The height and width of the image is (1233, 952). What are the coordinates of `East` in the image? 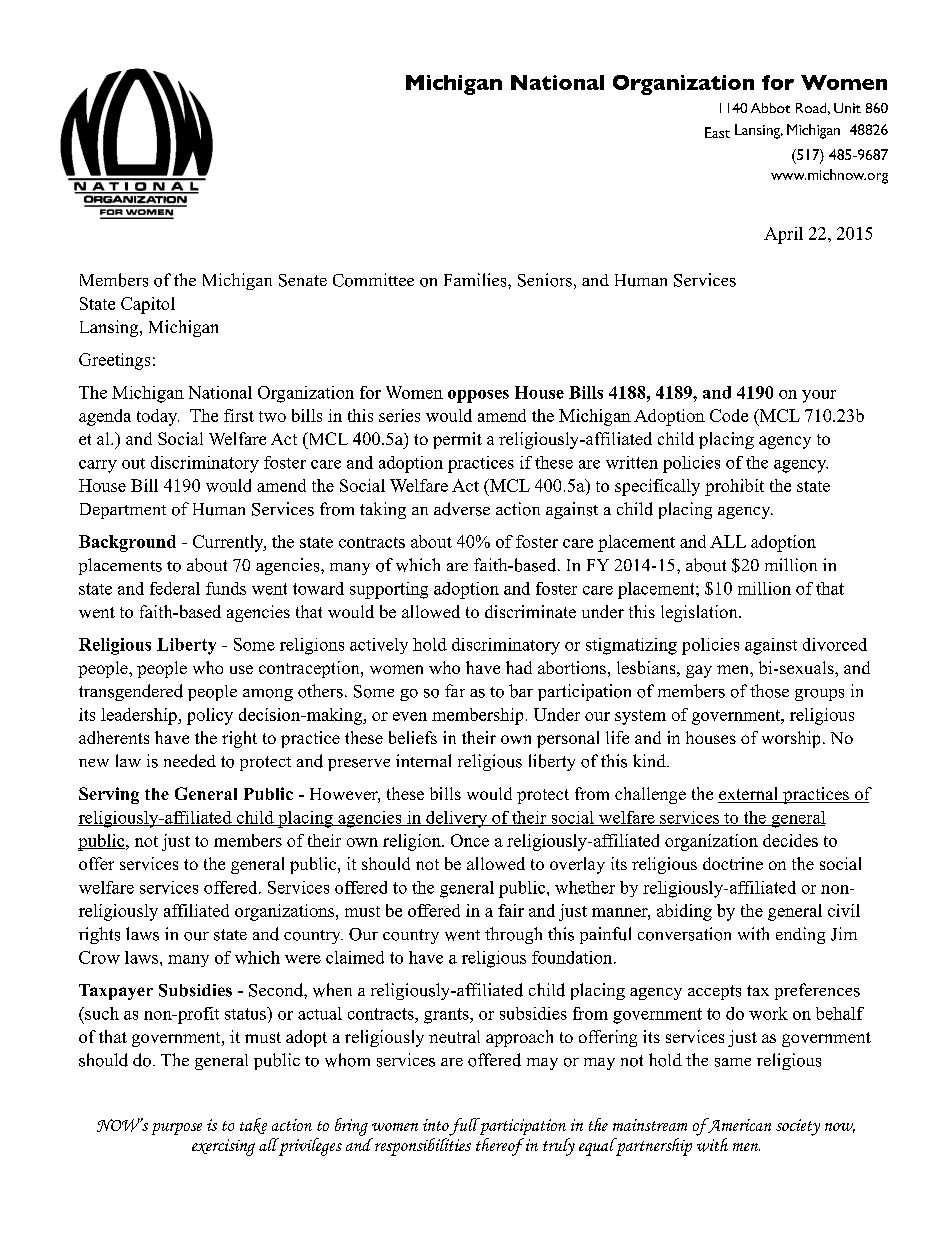 It's located at (717, 132).
